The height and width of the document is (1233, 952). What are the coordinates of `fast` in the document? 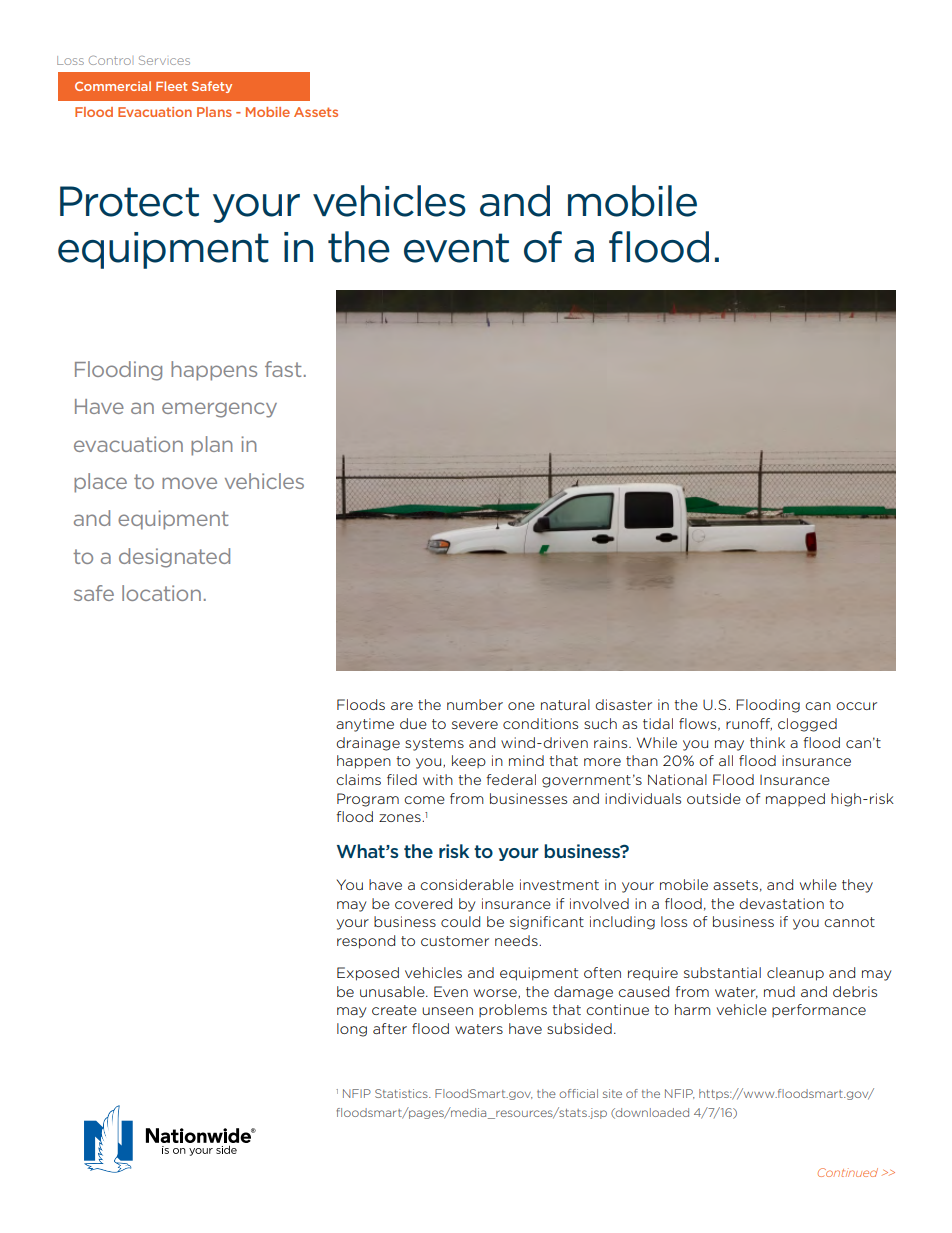 It's located at (283, 369).
